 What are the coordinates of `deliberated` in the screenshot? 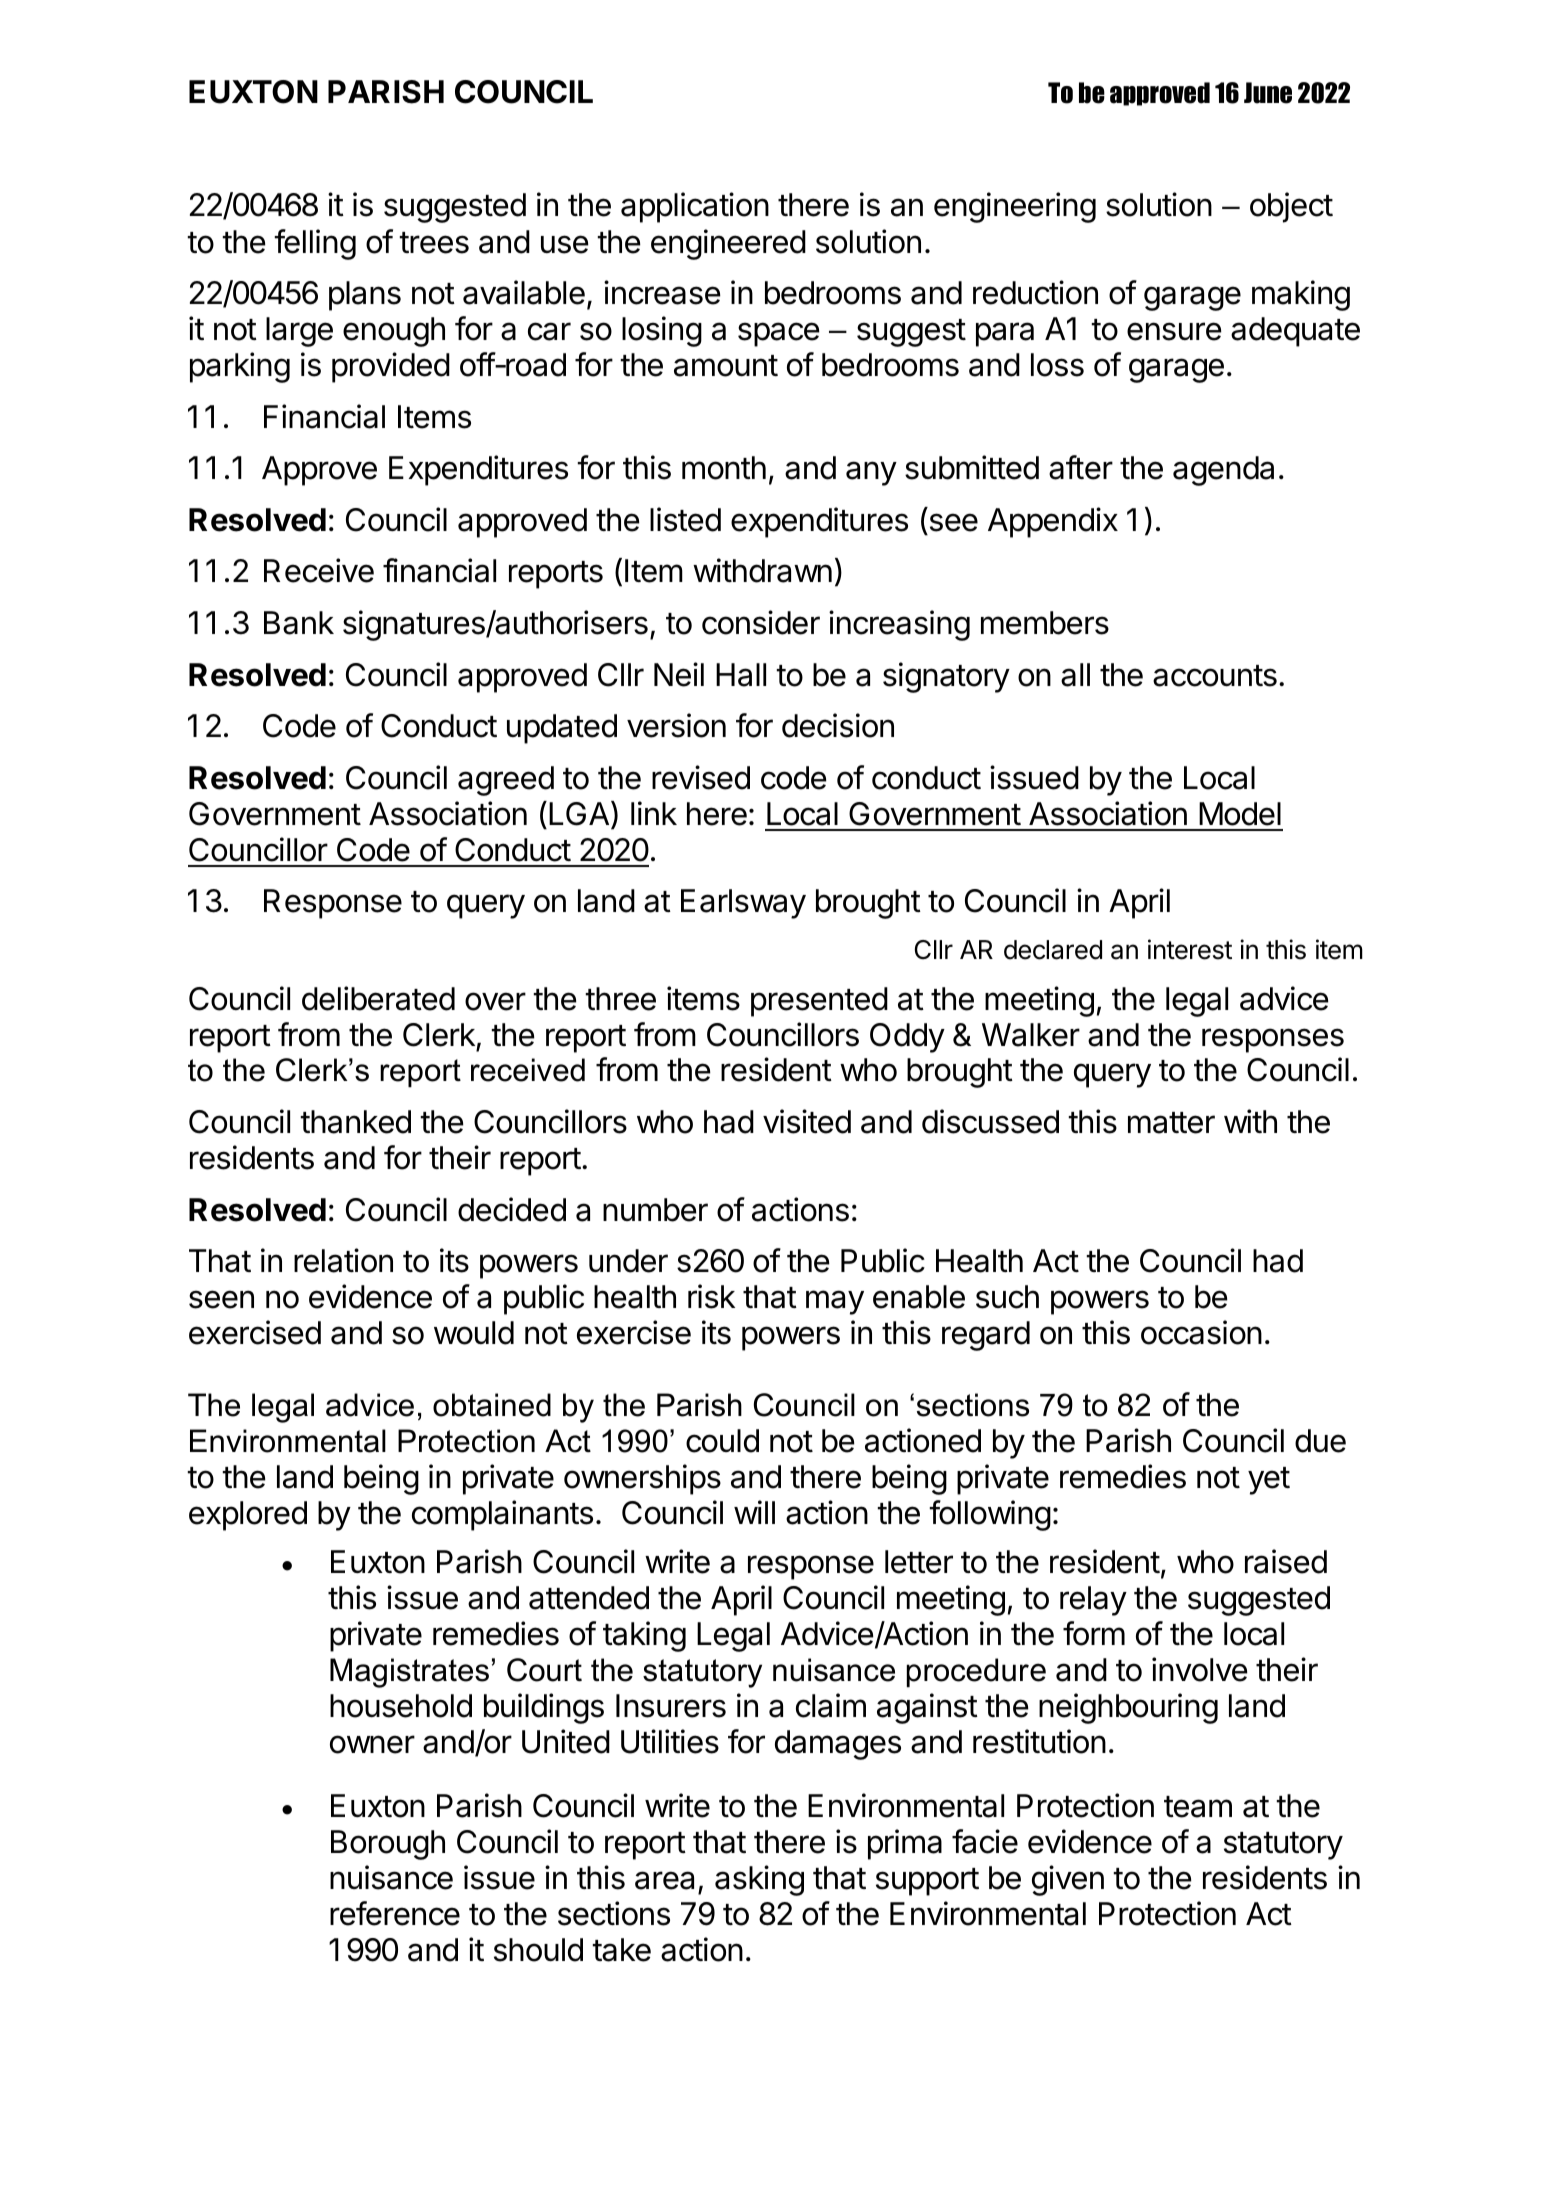 It's located at (378, 998).
